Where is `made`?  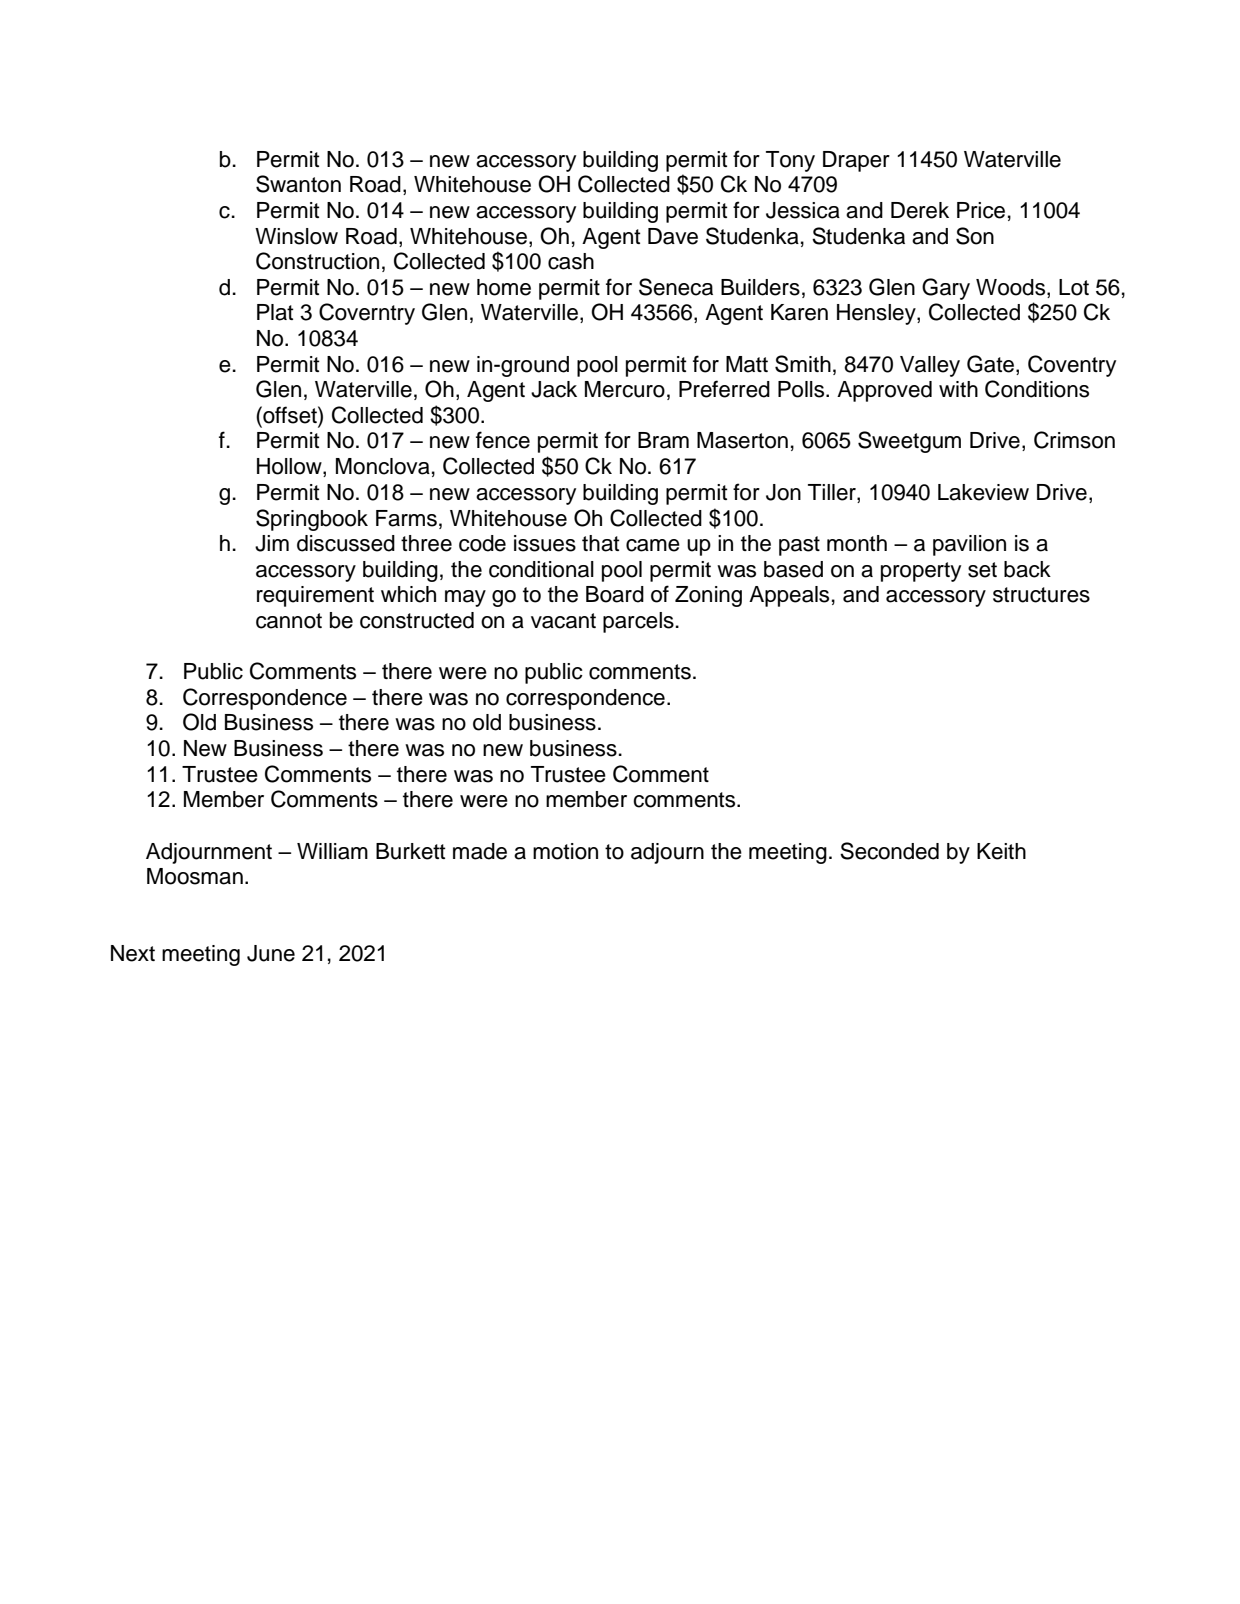
made is located at coordinates (480, 851).
